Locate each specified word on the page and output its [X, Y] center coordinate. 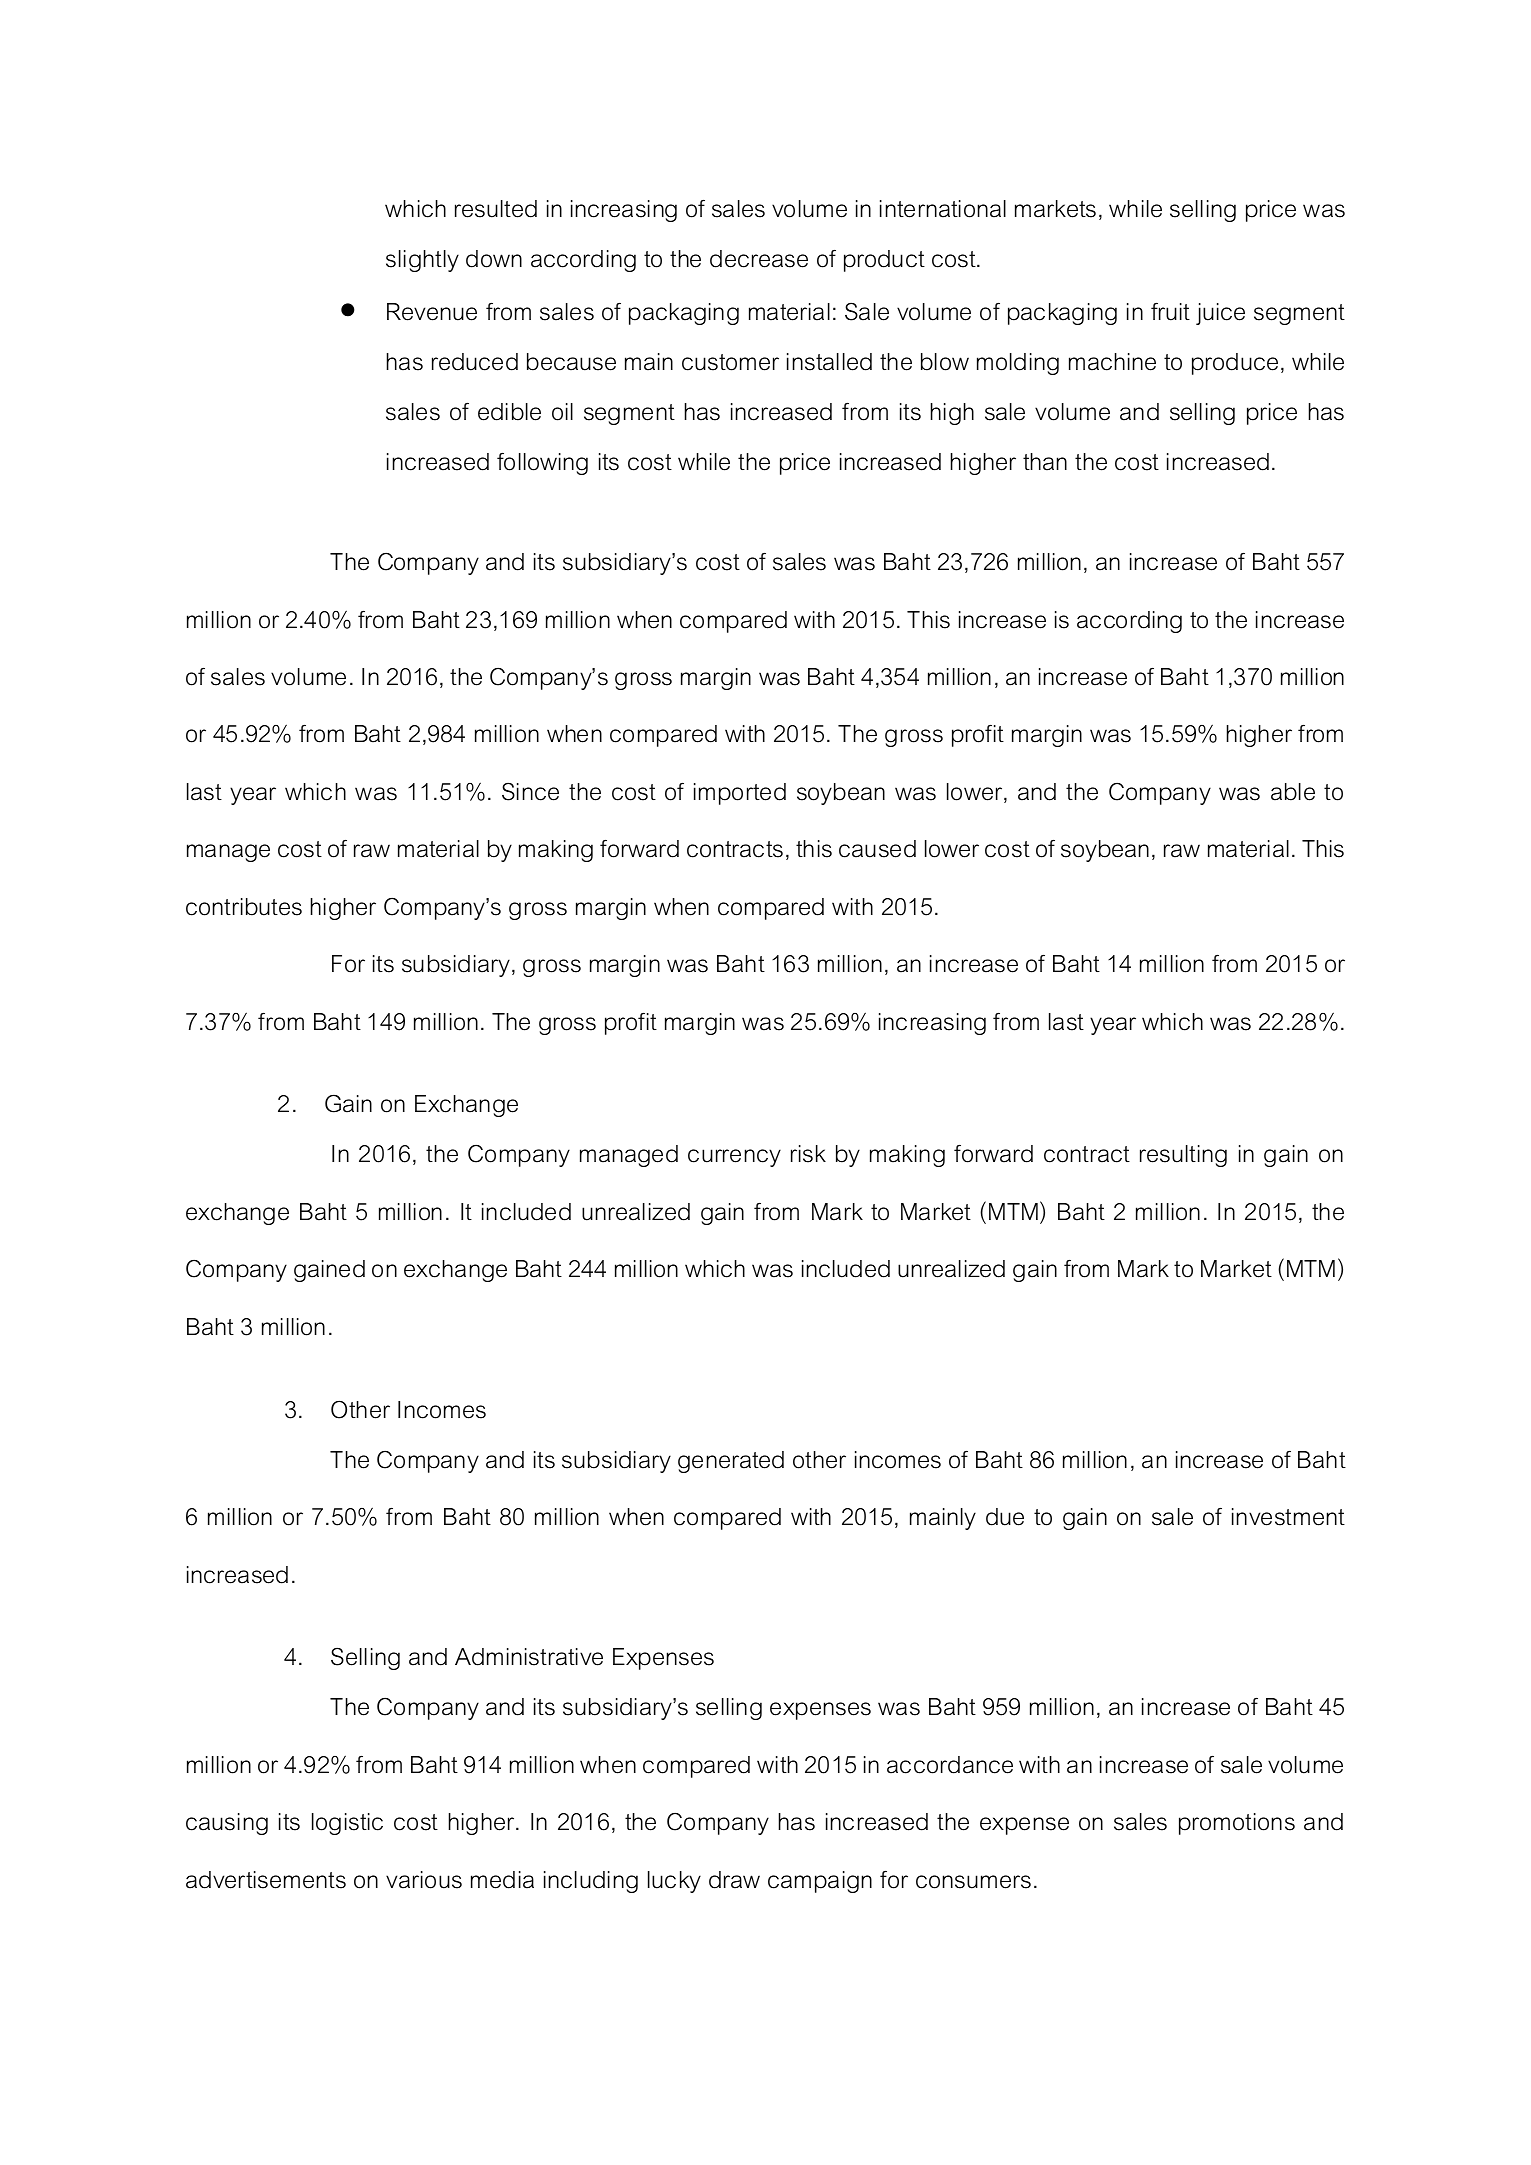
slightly [422, 261]
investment [1288, 1517]
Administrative [529, 1657]
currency [734, 1158]
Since [530, 791]
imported [740, 794]
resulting [1183, 1156]
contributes [244, 907]
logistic [347, 1824]
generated [731, 1462]
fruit [1170, 312]
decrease [759, 259]
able [1293, 792]
